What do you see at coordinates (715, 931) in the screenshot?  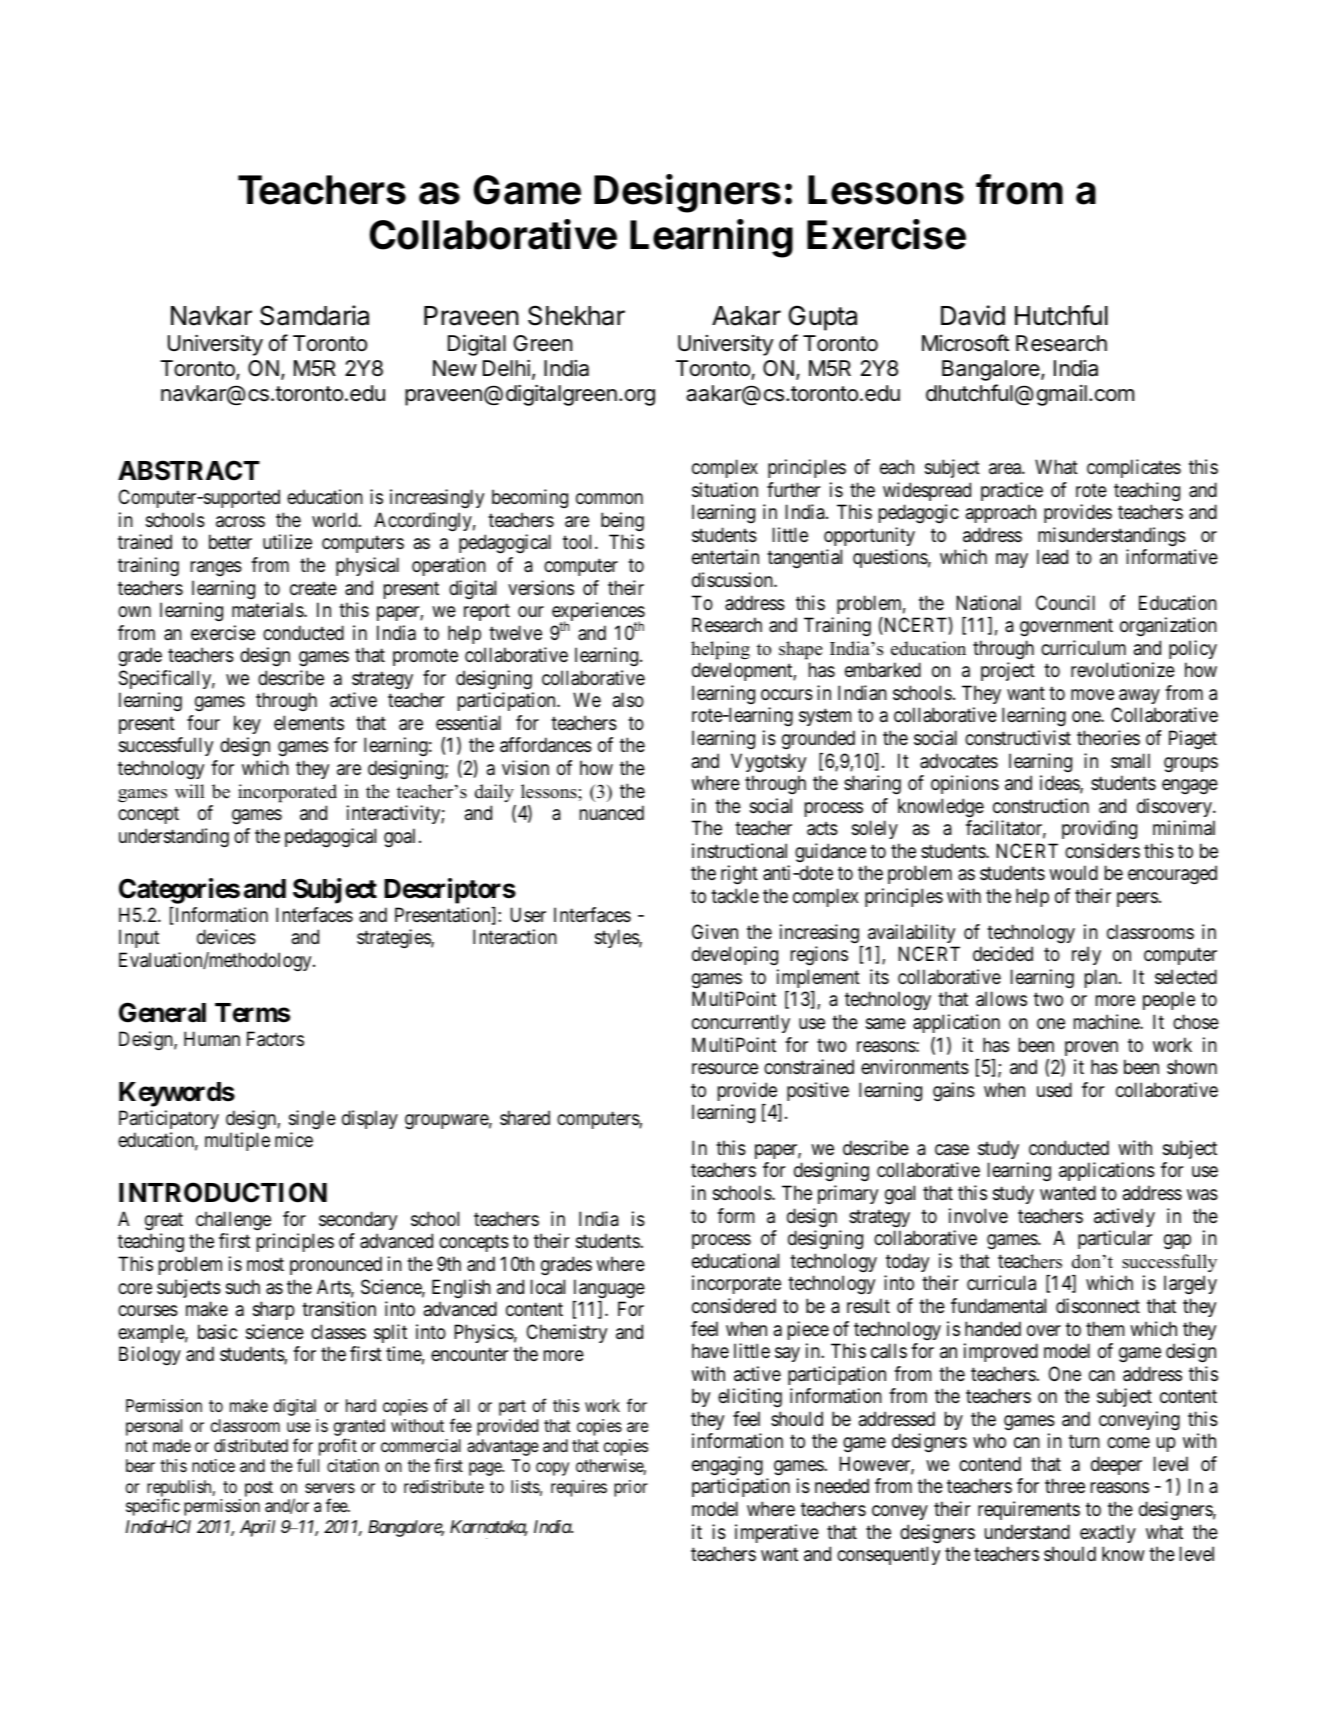 I see `Given` at bounding box center [715, 931].
